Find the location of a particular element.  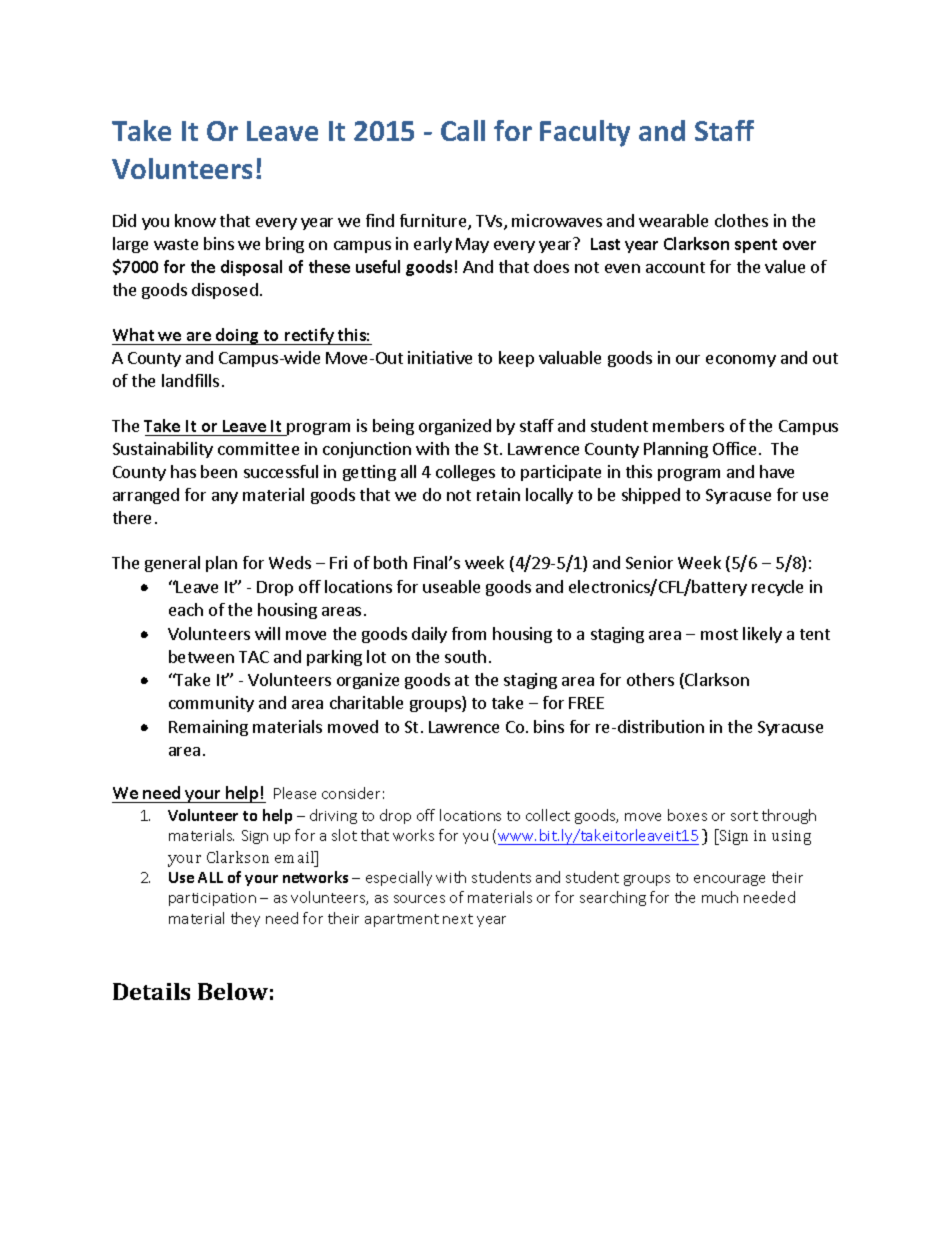

Sustainability is located at coordinates (163, 450).
